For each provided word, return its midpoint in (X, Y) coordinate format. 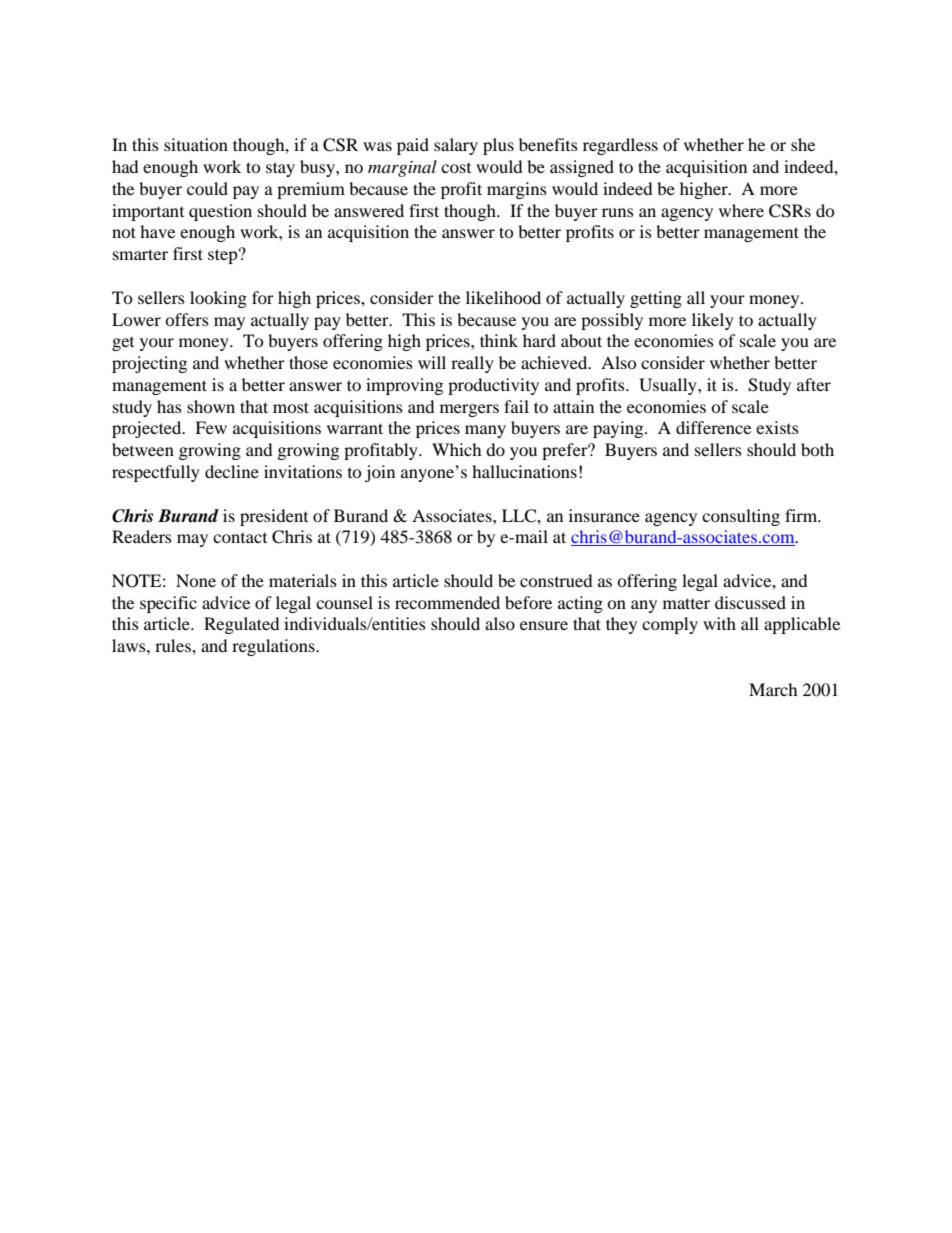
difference (713, 427)
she (803, 144)
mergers (469, 410)
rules (174, 645)
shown (211, 406)
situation (196, 144)
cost (456, 167)
